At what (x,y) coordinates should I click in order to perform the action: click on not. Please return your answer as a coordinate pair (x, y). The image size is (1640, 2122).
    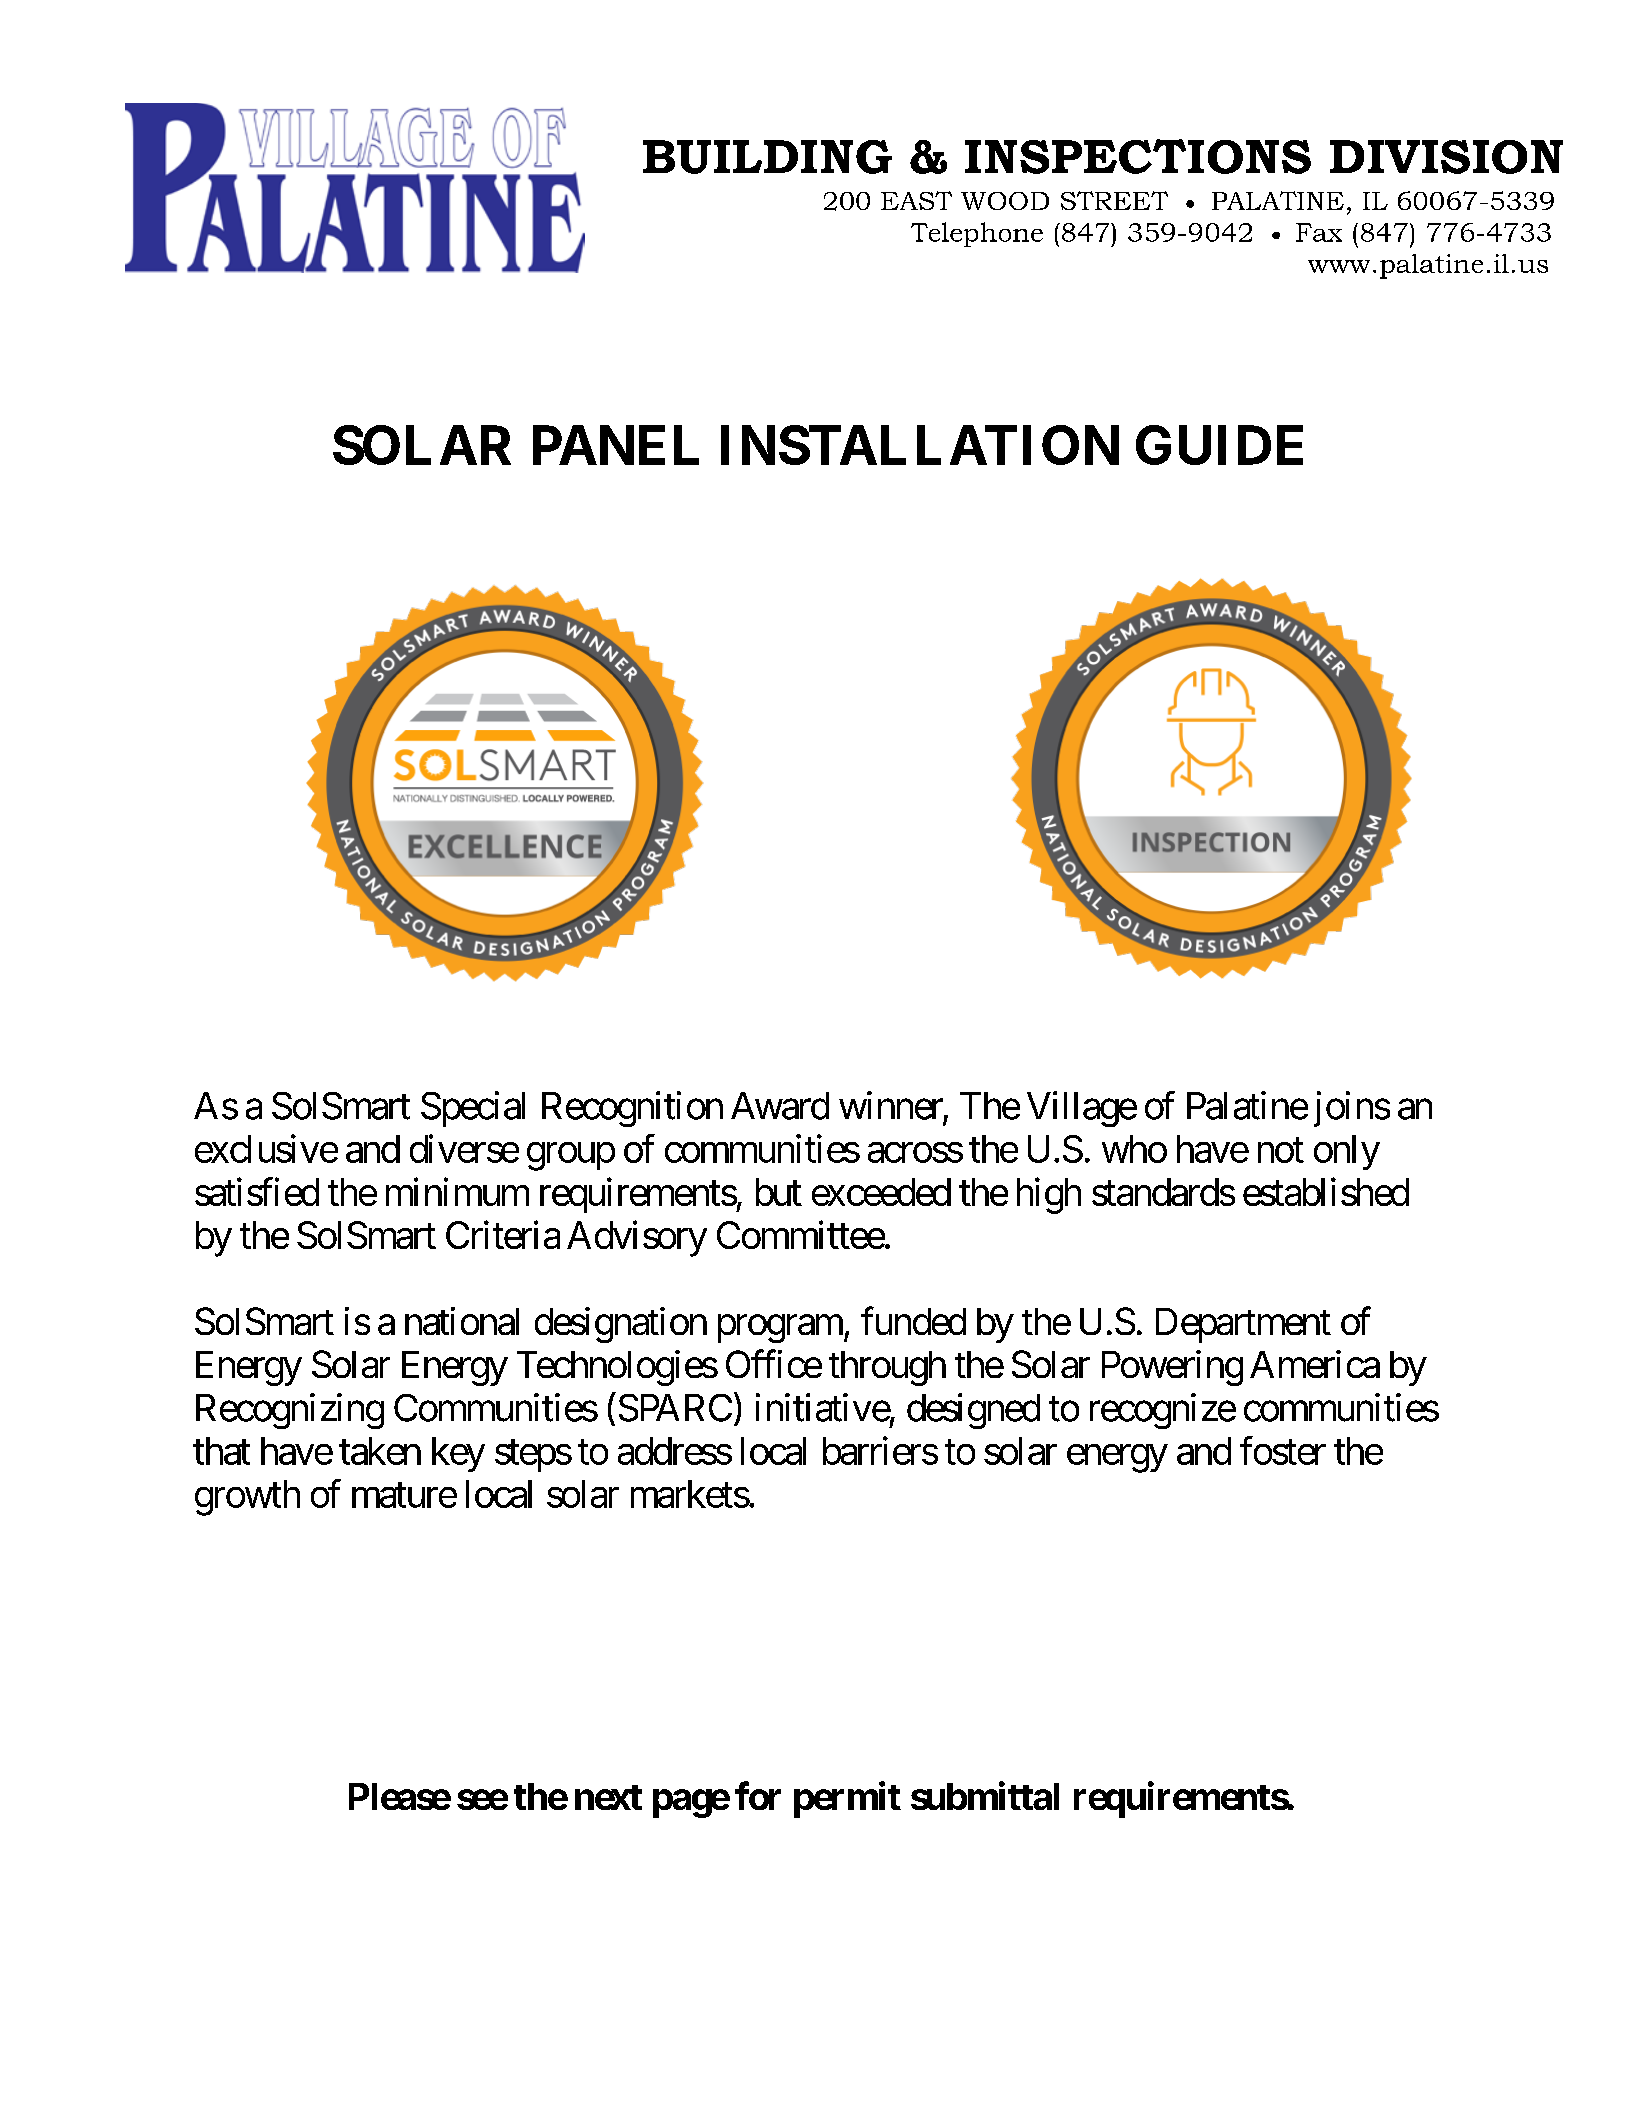
    Looking at the image, I should click on (1281, 1150).
